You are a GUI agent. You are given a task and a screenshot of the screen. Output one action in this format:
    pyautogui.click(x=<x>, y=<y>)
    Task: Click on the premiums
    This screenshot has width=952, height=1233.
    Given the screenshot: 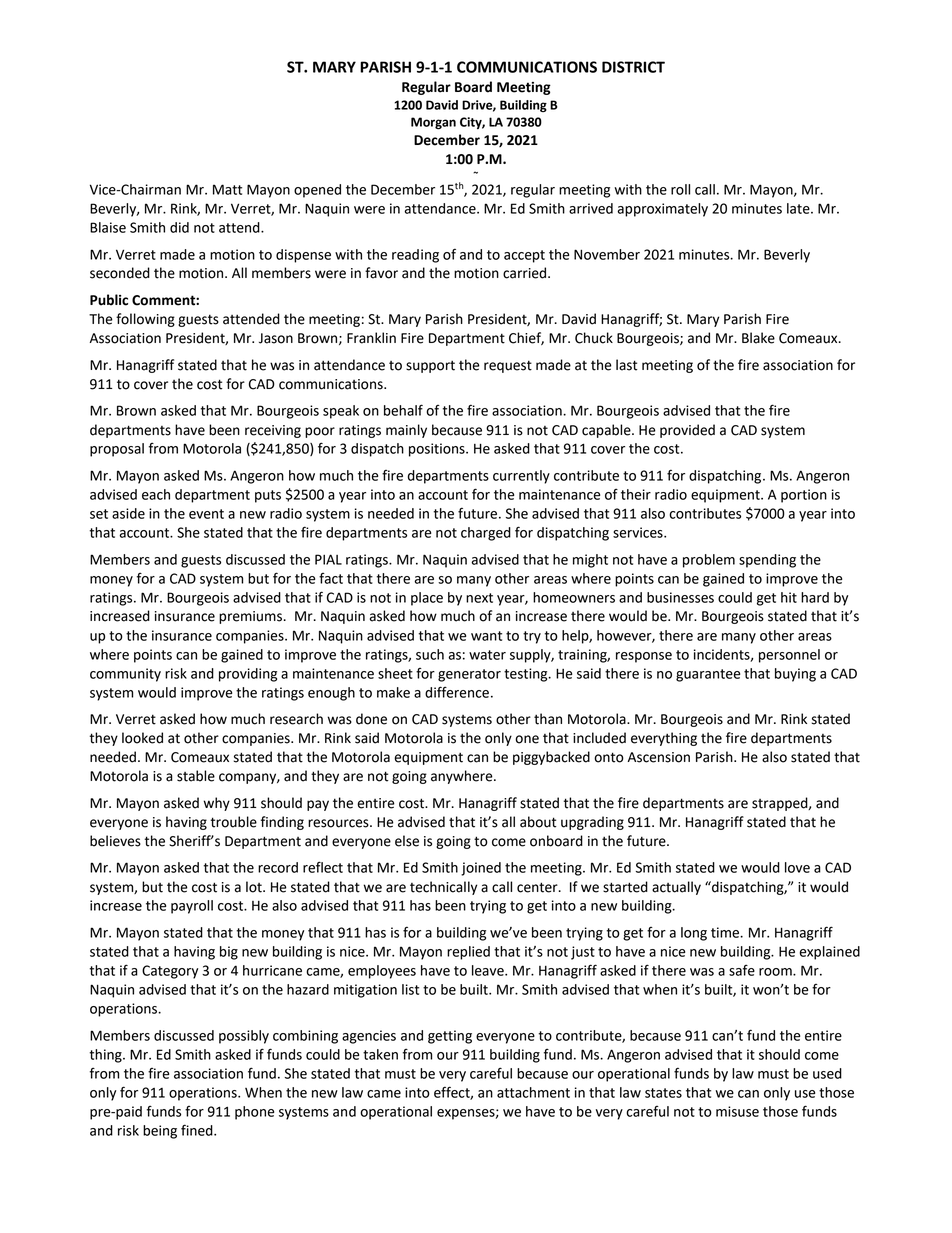 What is the action you would take?
    pyautogui.click(x=252, y=617)
